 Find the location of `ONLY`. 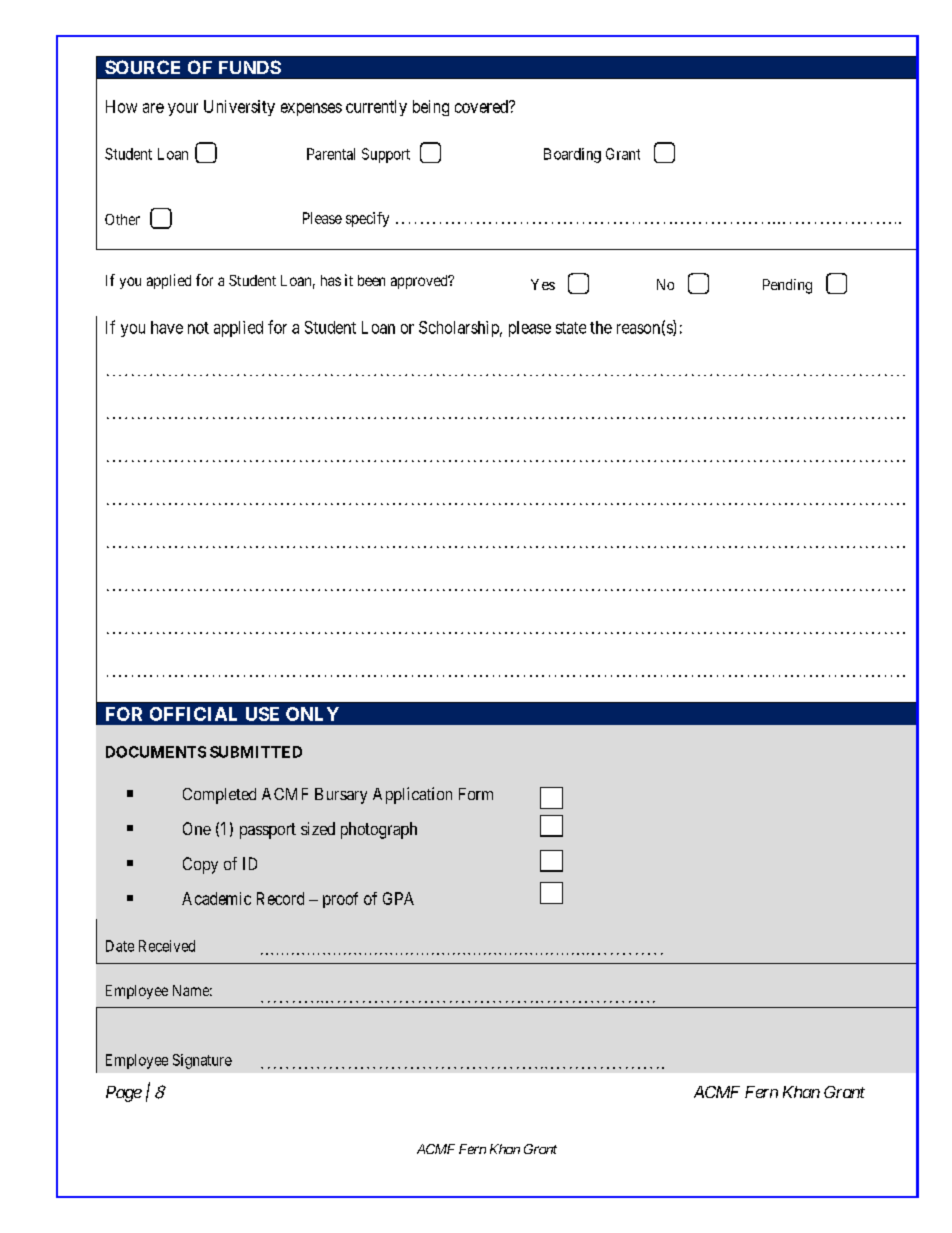

ONLY is located at coordinates (312, 714).
